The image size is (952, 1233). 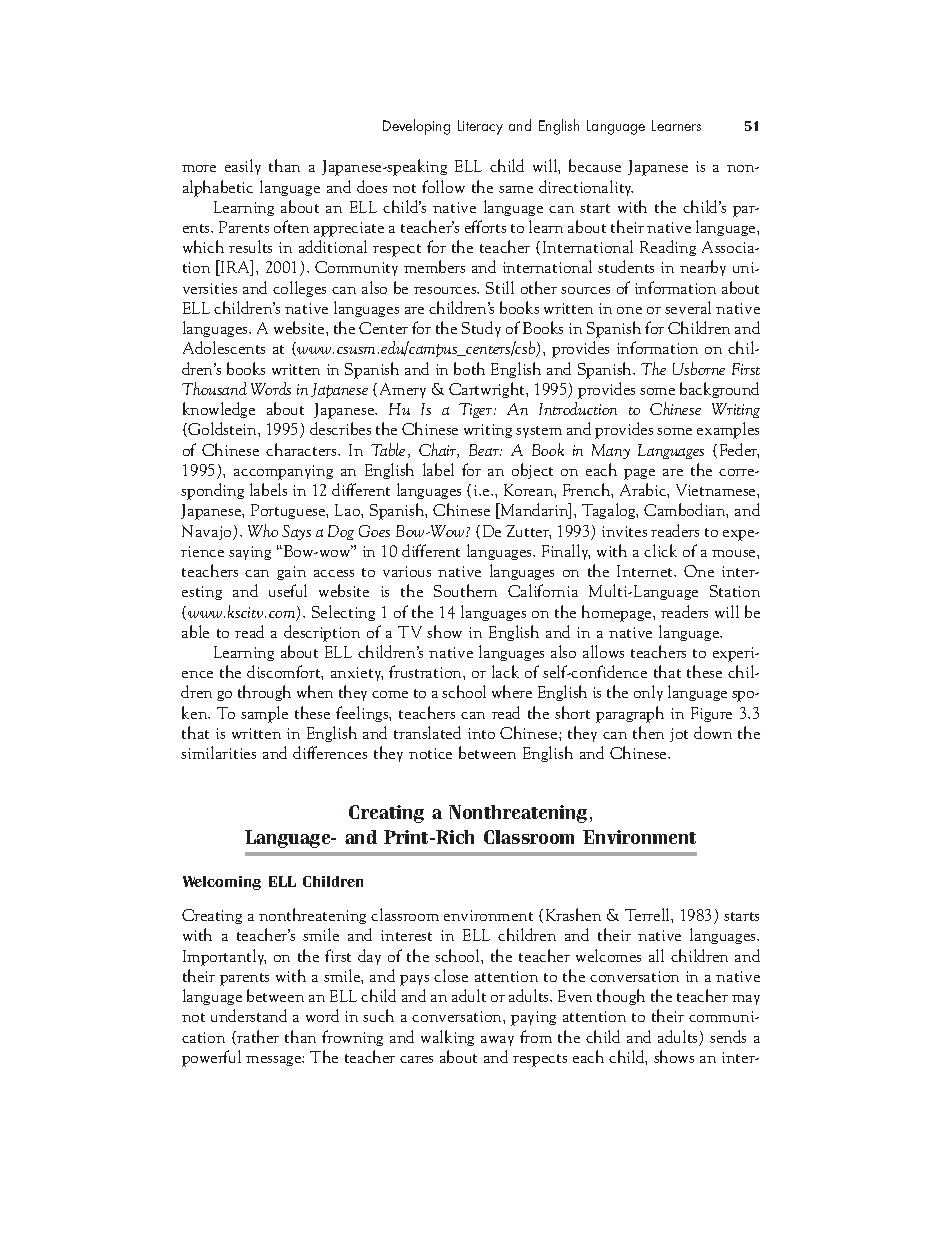 I want to click on click, so click(x=660, y=550).
